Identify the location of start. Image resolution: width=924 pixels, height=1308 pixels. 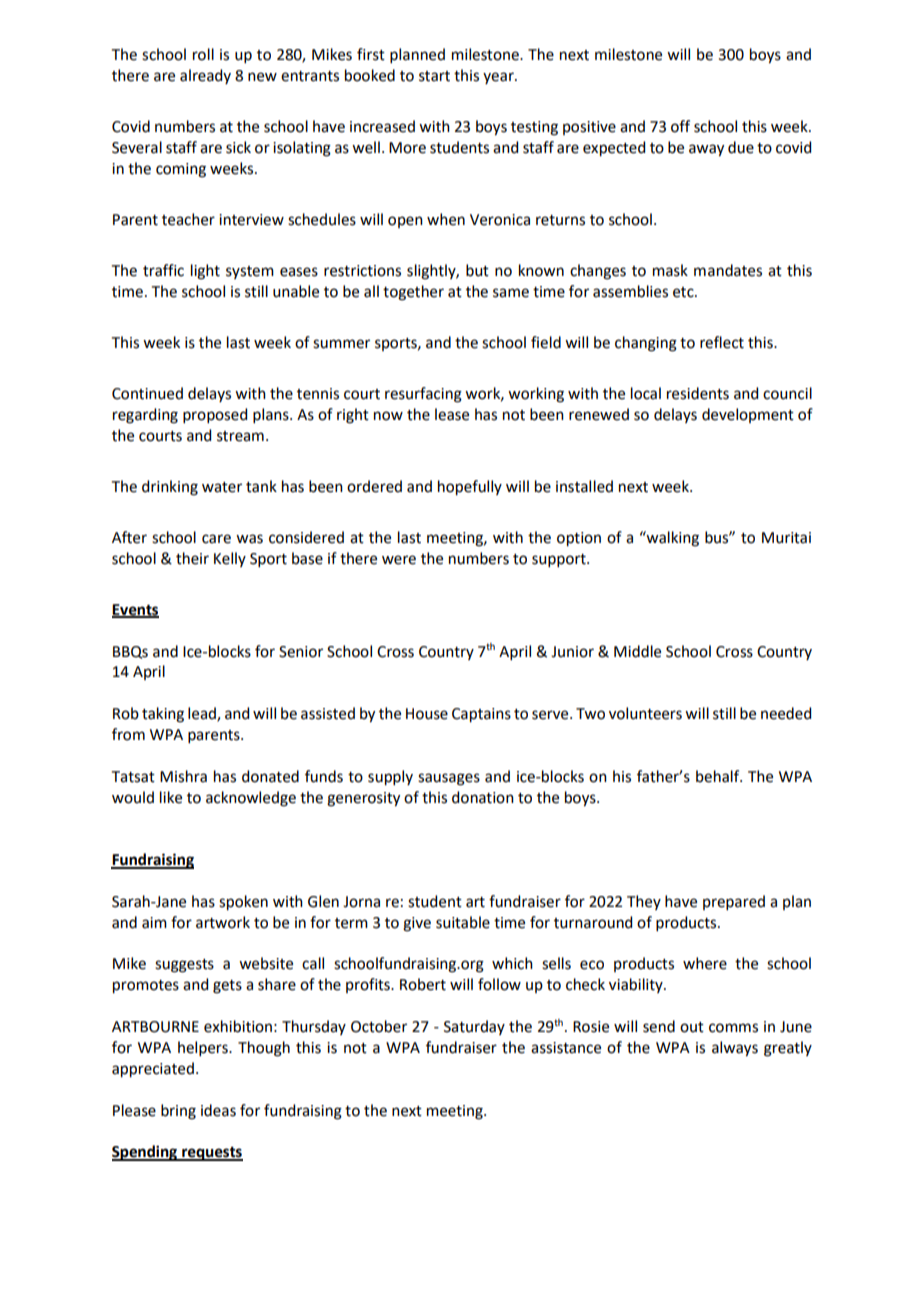
(434, 76).
